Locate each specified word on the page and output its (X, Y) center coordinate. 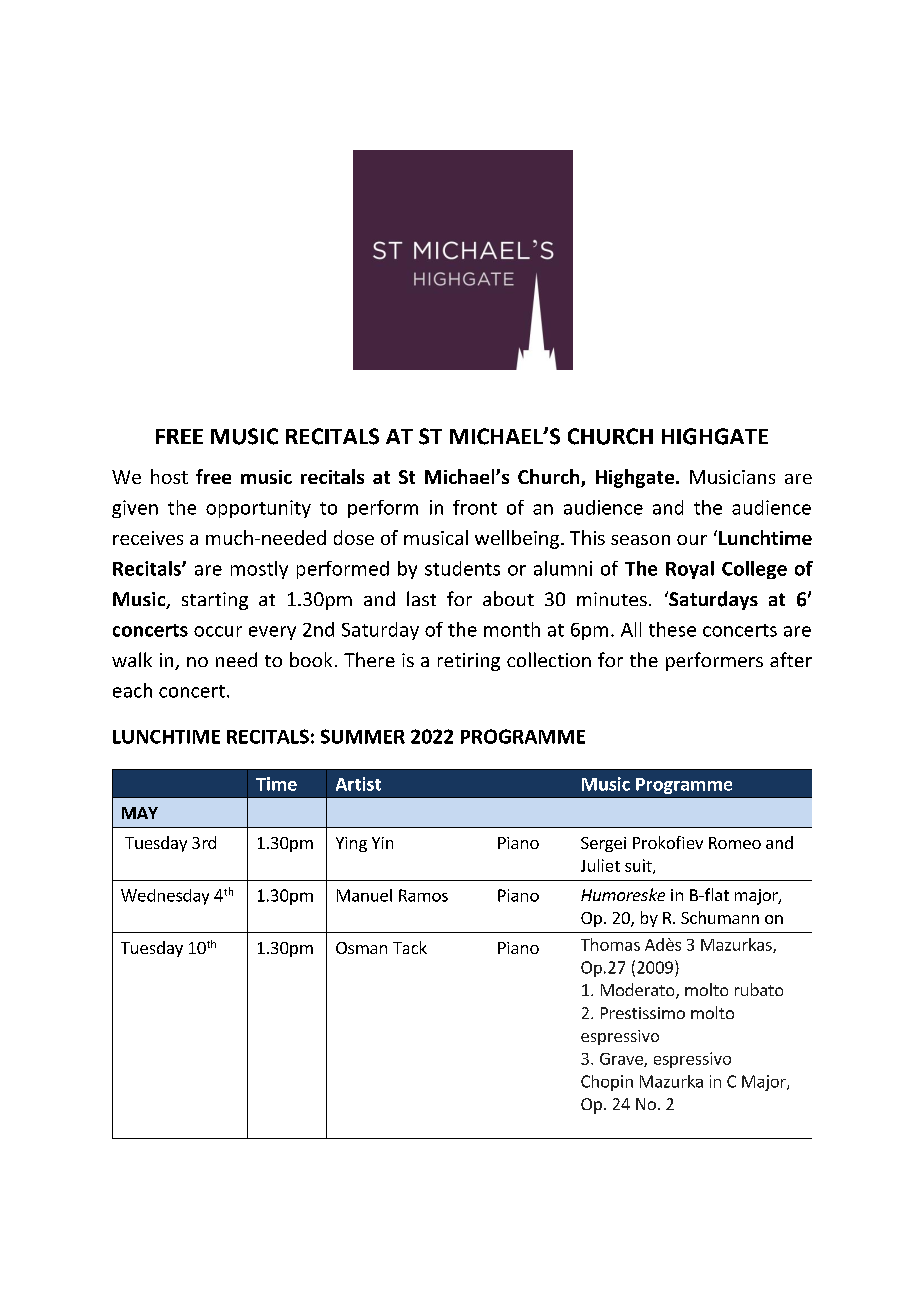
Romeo (735, 843)
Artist (358, 784)
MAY (140, 813)
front (475, 507)
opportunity (258, 509)
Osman (361, 948)
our (692, 540)
